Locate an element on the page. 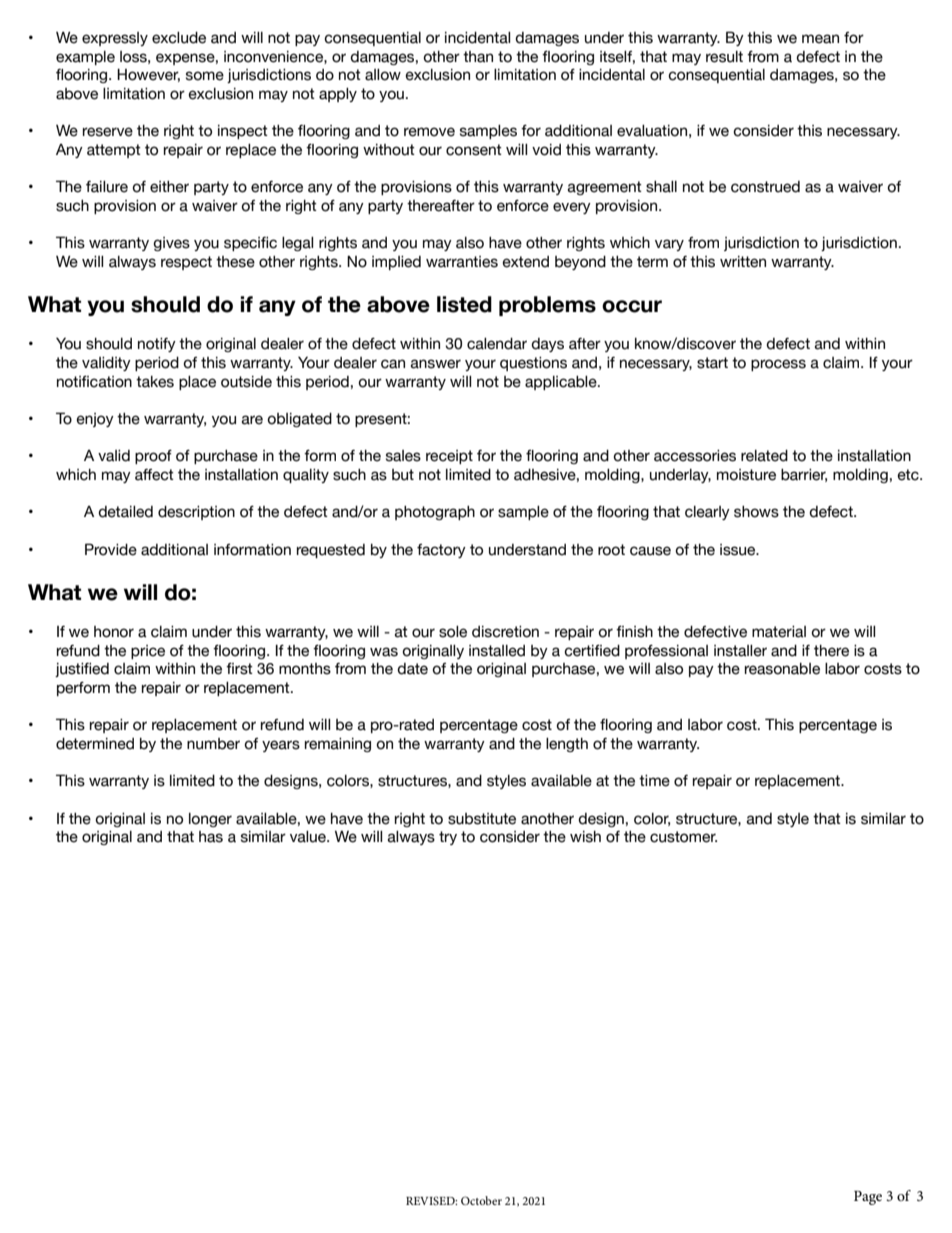  customer is located at coordinates (683, 837).
